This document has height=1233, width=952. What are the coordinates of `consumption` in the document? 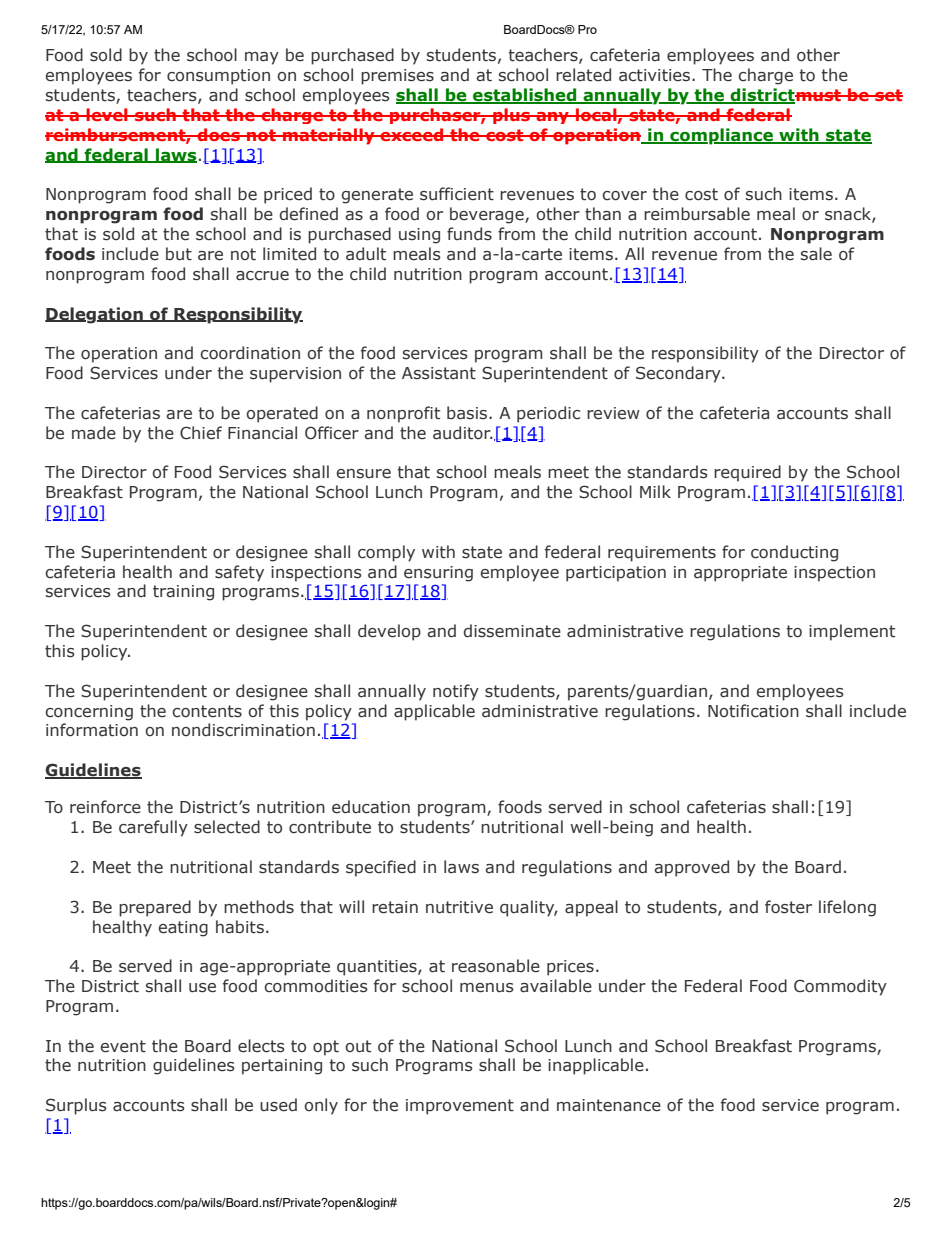 It's located at (218, 77).
